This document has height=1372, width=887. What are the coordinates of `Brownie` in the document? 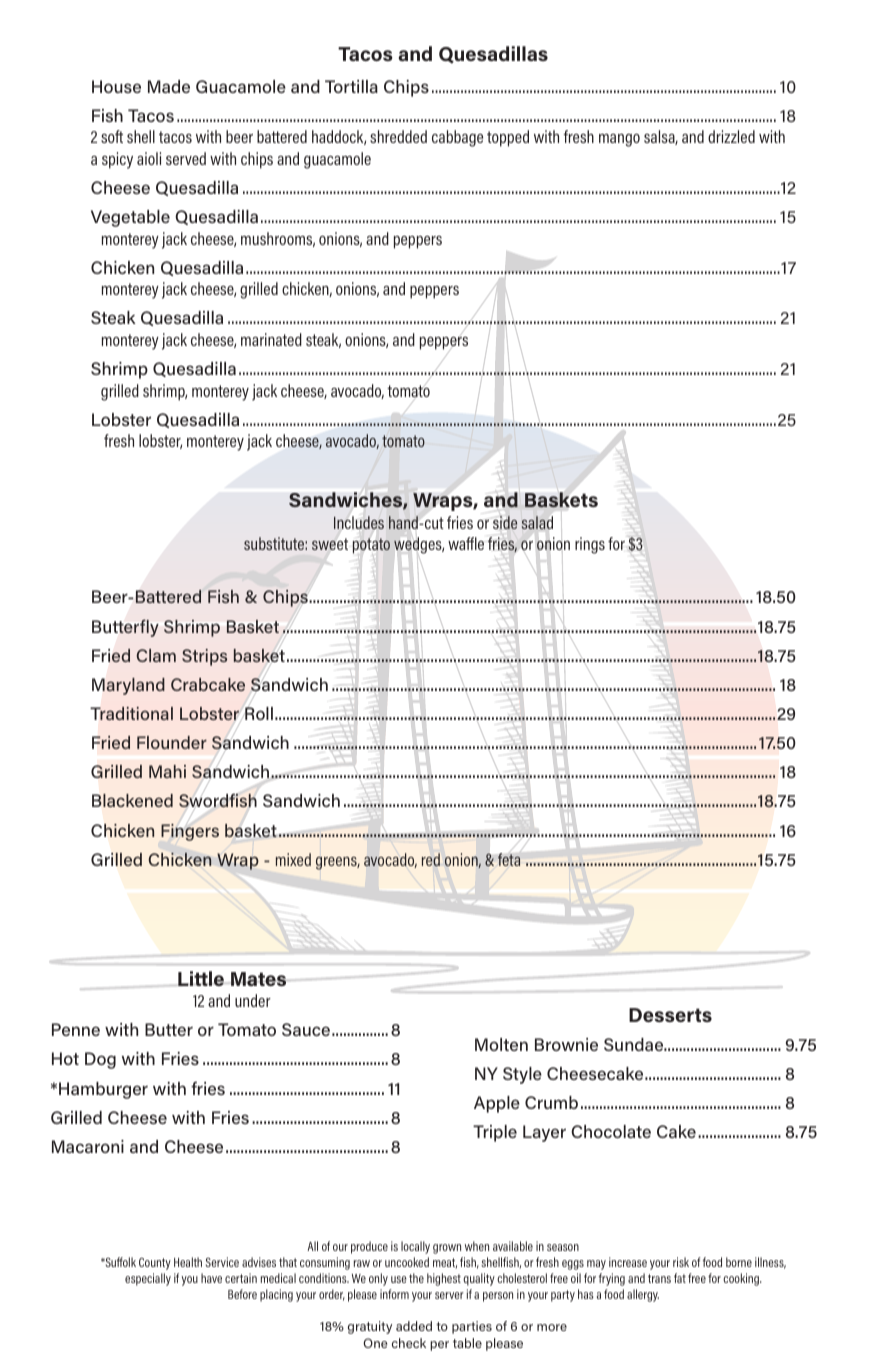 It's located at (566, 1044).
